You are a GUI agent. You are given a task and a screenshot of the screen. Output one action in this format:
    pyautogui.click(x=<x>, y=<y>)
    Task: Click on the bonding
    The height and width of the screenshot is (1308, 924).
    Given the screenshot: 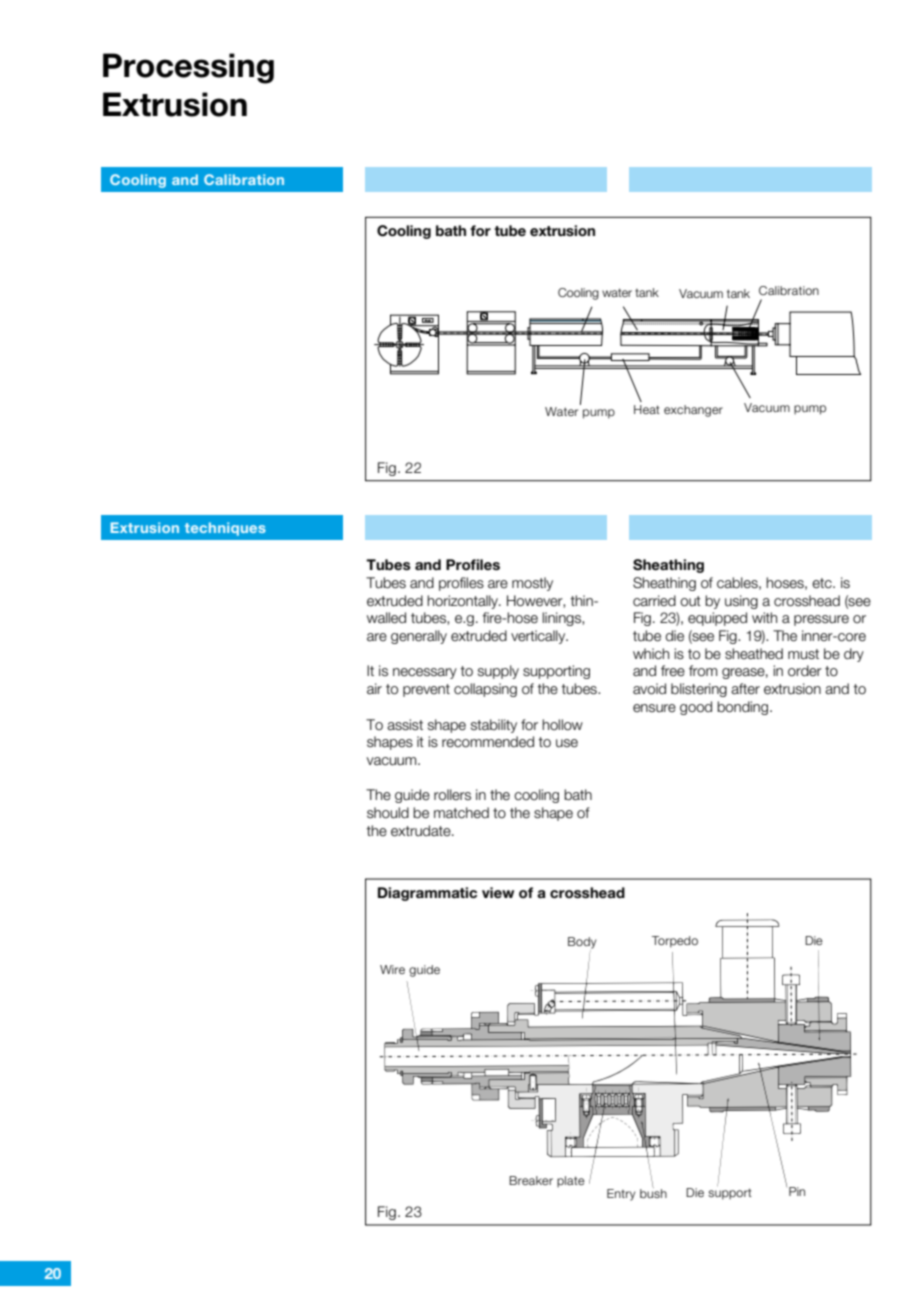 What is the action you would take?
    pyautogui.click(x=744, y=708)
